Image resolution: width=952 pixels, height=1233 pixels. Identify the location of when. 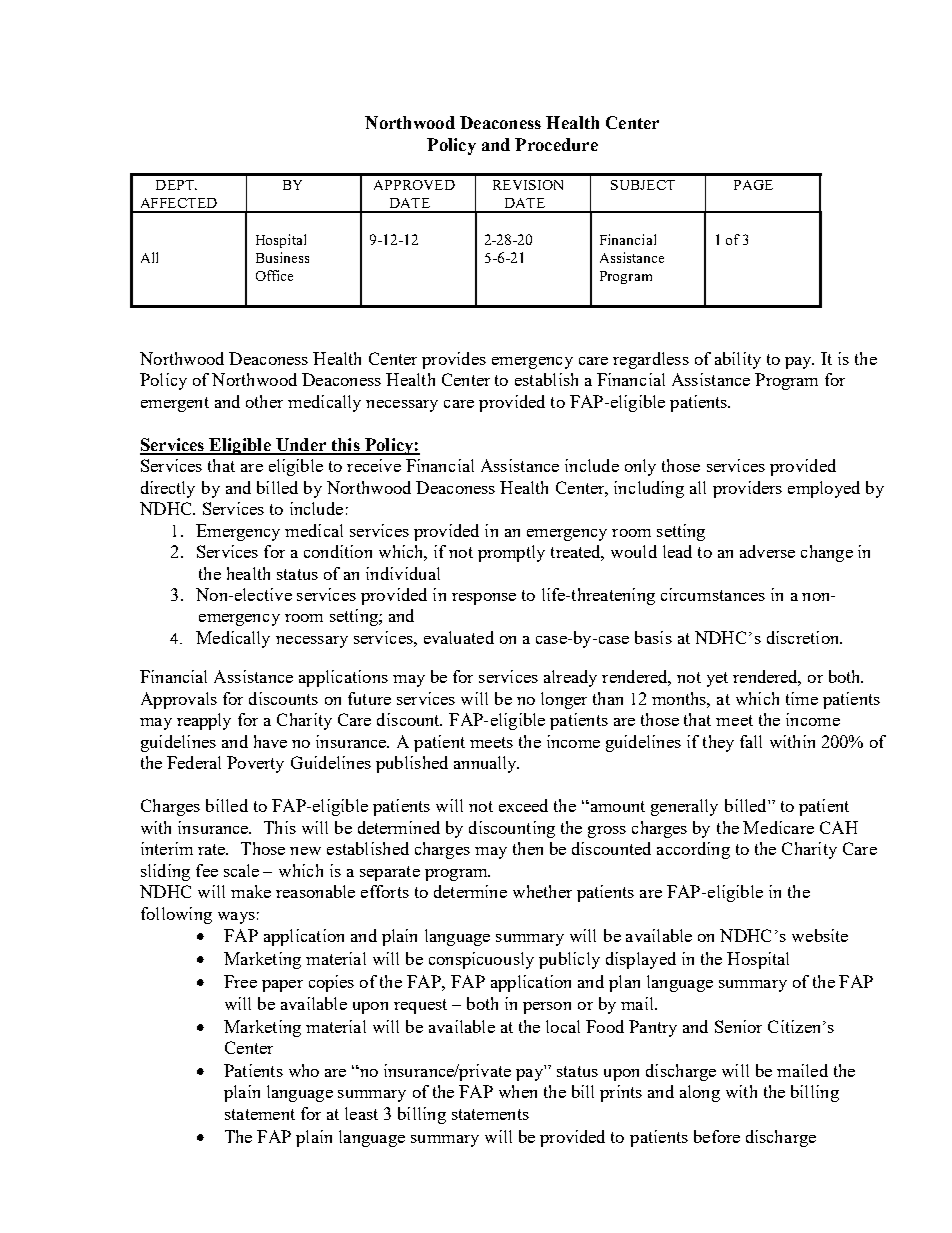
(518, 1091).
